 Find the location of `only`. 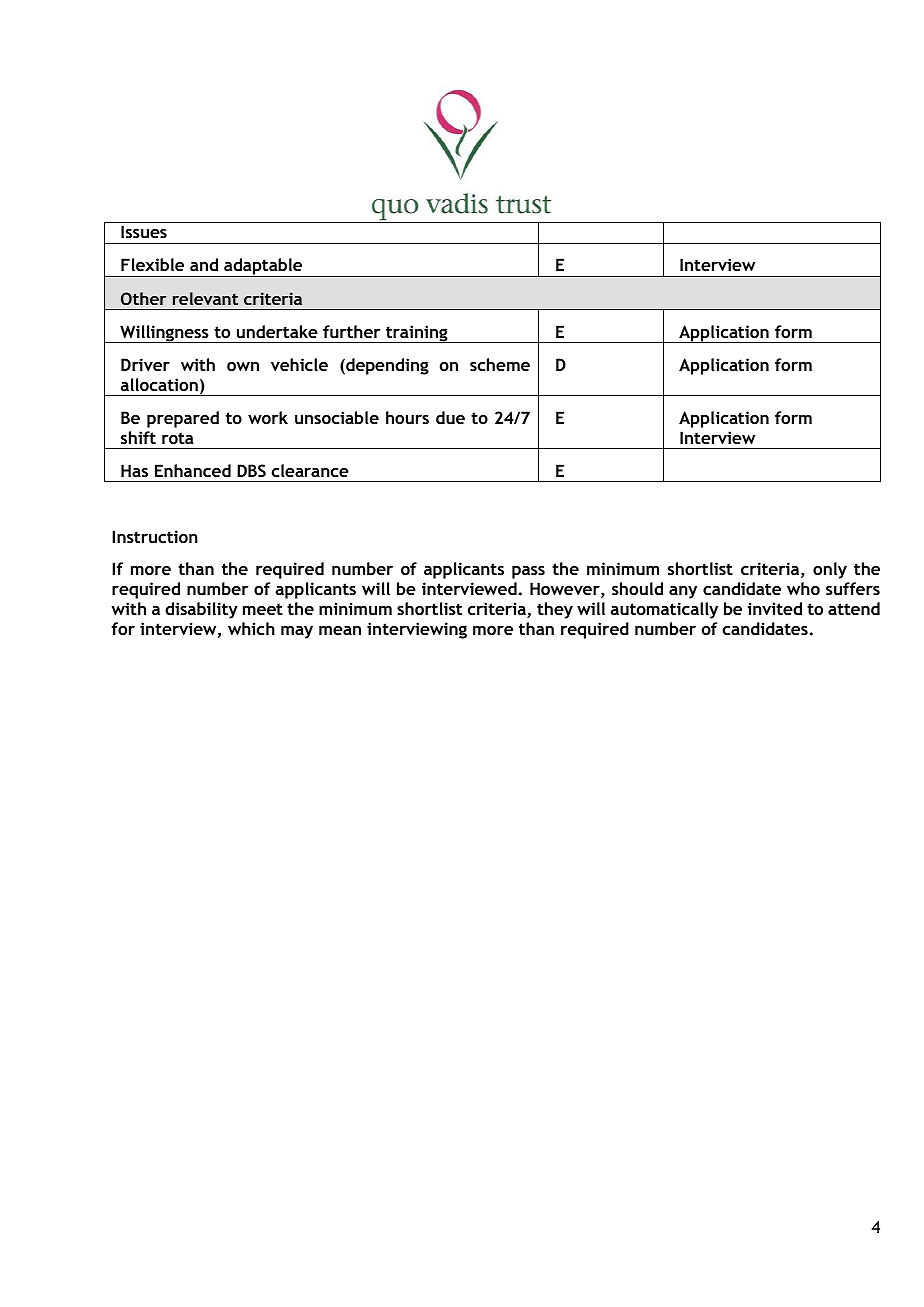

only is located at coordinates (830, 570).
